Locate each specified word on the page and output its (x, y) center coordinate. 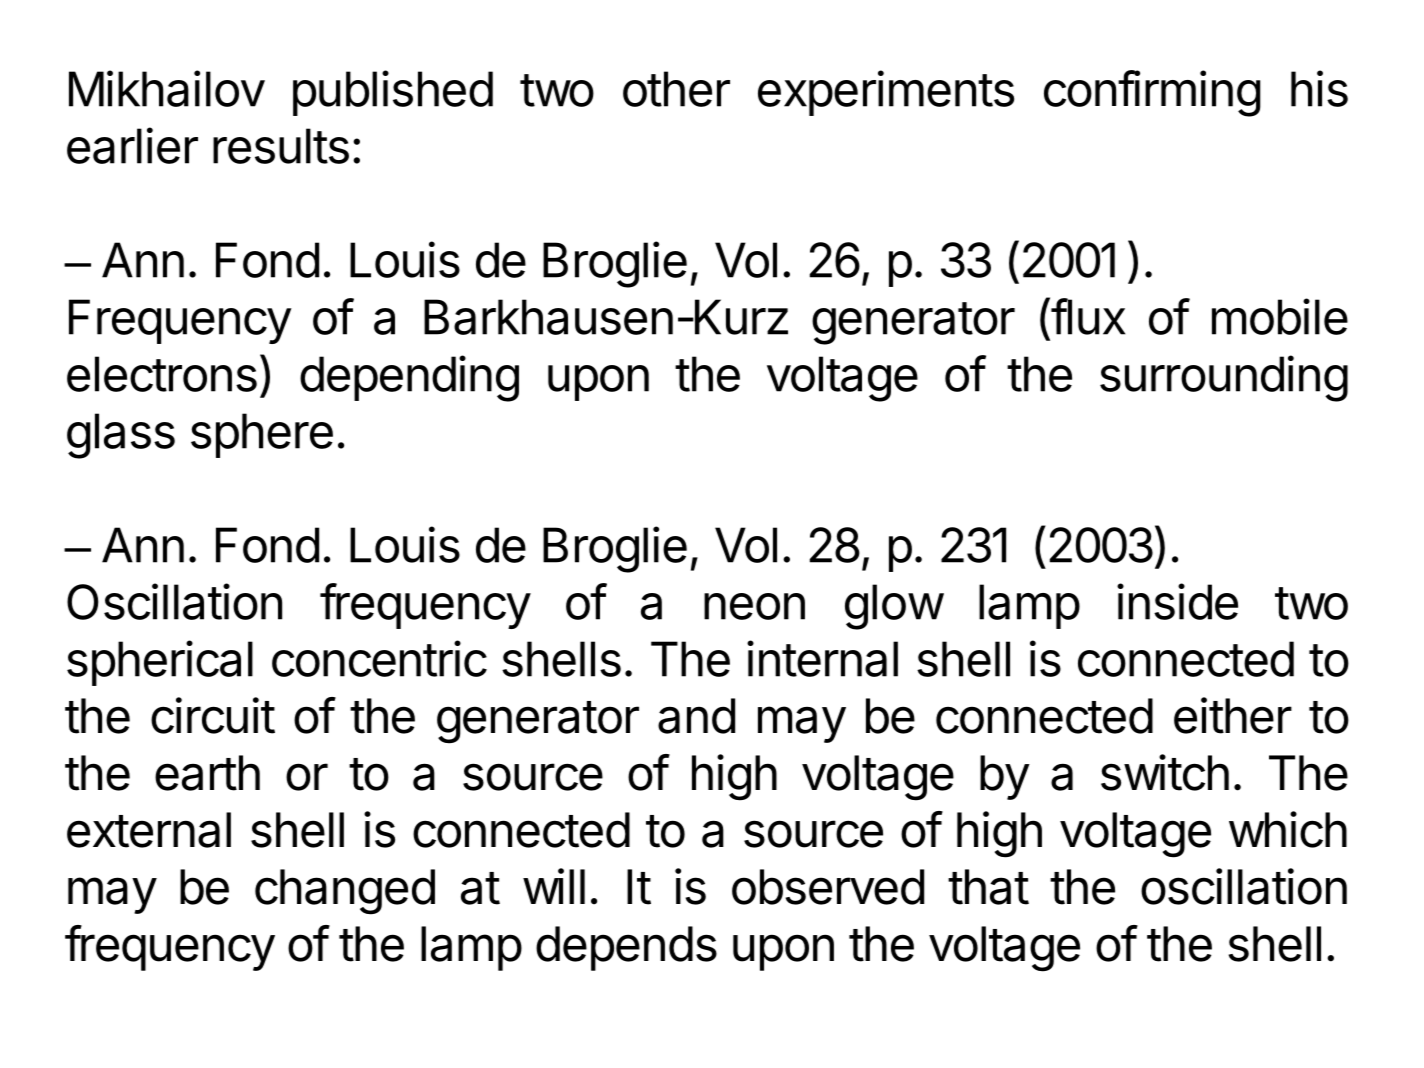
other (676, 89)
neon (754, 606)
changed (345, 892)
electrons (162, 374)
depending (409, 378)
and (696, 716)
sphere (262, 435)
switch (1165, 772)
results (281, 146)
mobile (1280, 316)
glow (894, 607)
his (1319, 88)
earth (207, 773)
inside (1177, 601)
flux (1087, 316)
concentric (379, 658)
